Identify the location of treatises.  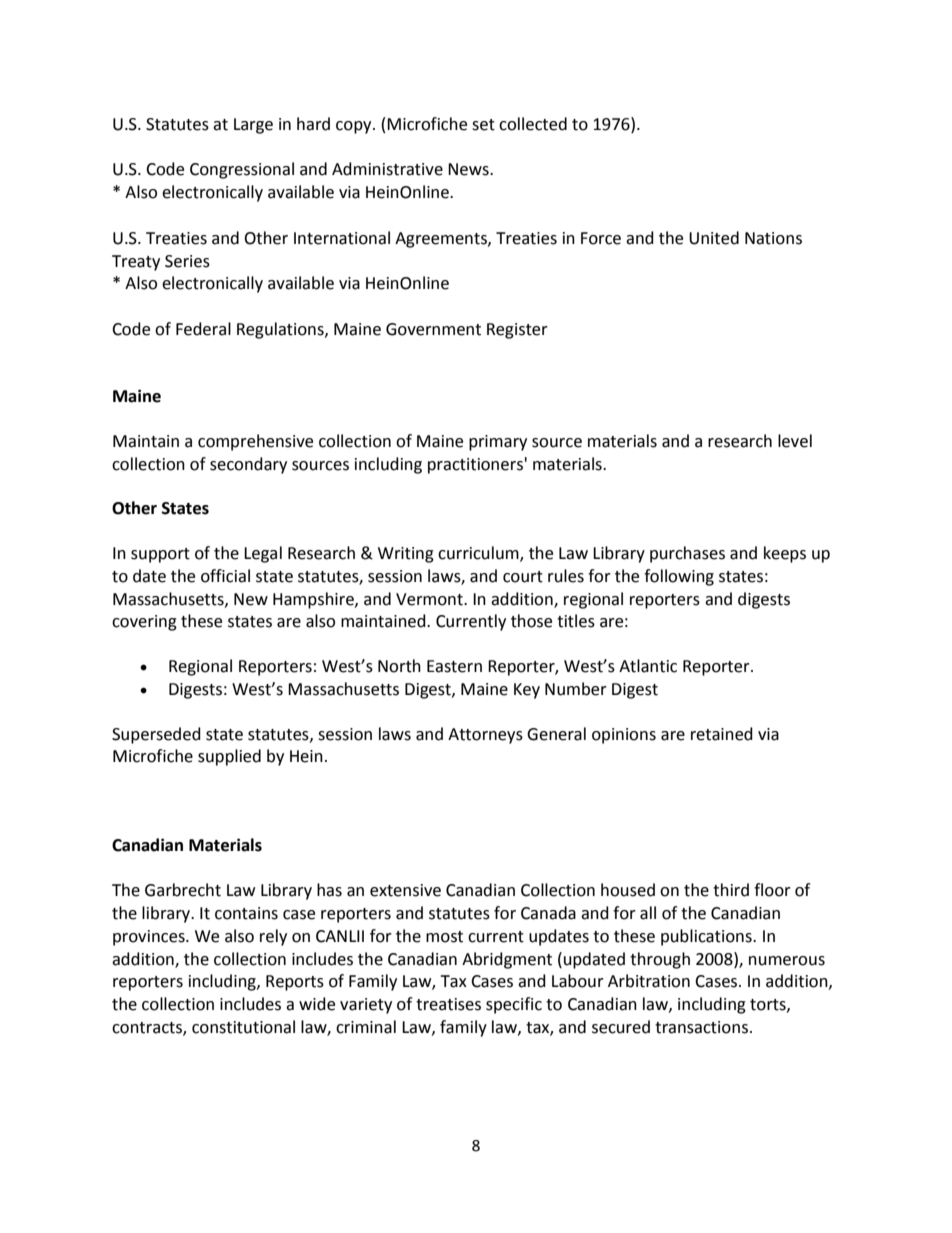
(448, 1004).
